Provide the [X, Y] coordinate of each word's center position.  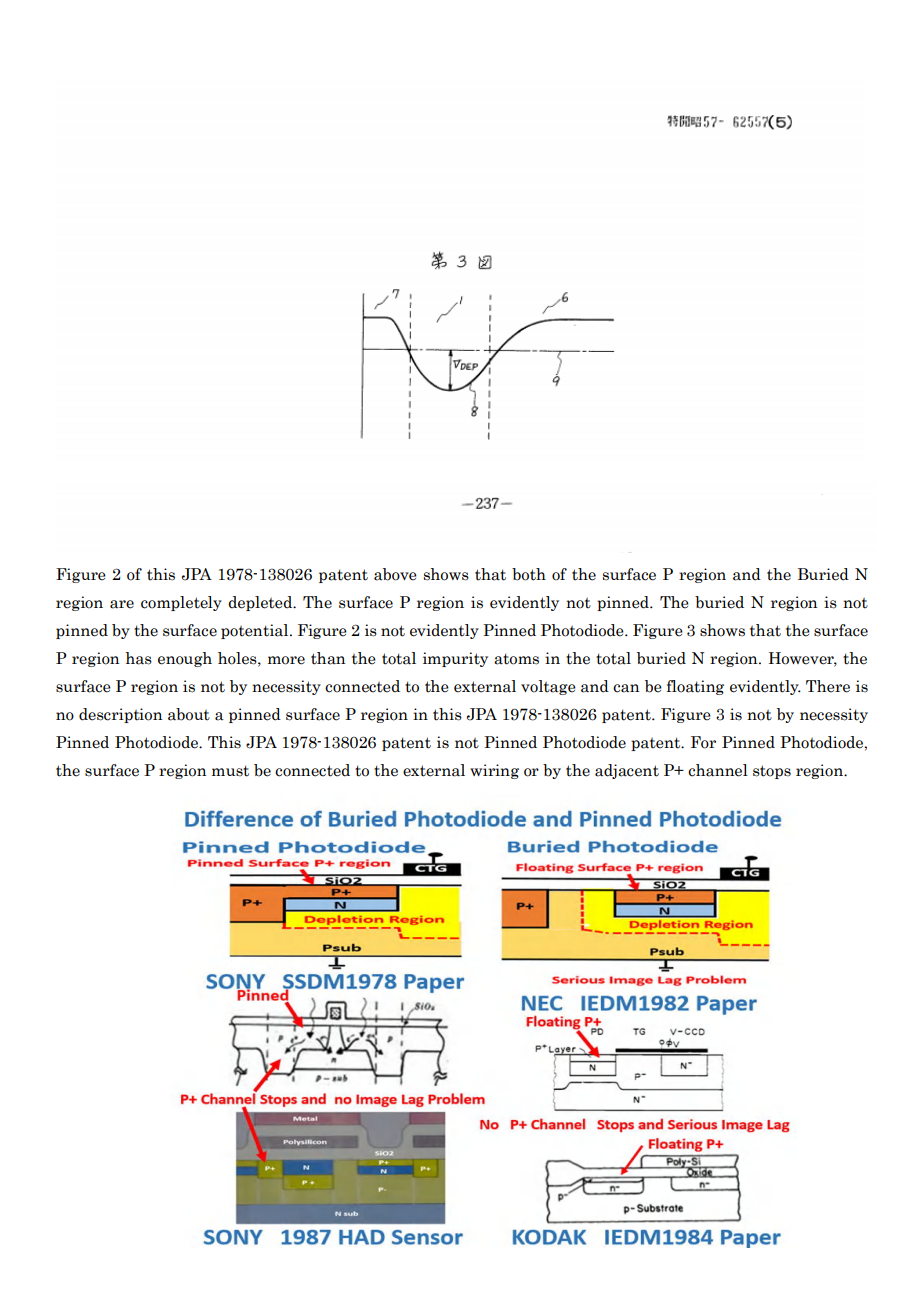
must [230, 771]
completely [181, 603]
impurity [455, 659]
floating [695, 687]
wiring [494, 771]
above [395, 574]
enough [185, 659]
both [529, 574]
